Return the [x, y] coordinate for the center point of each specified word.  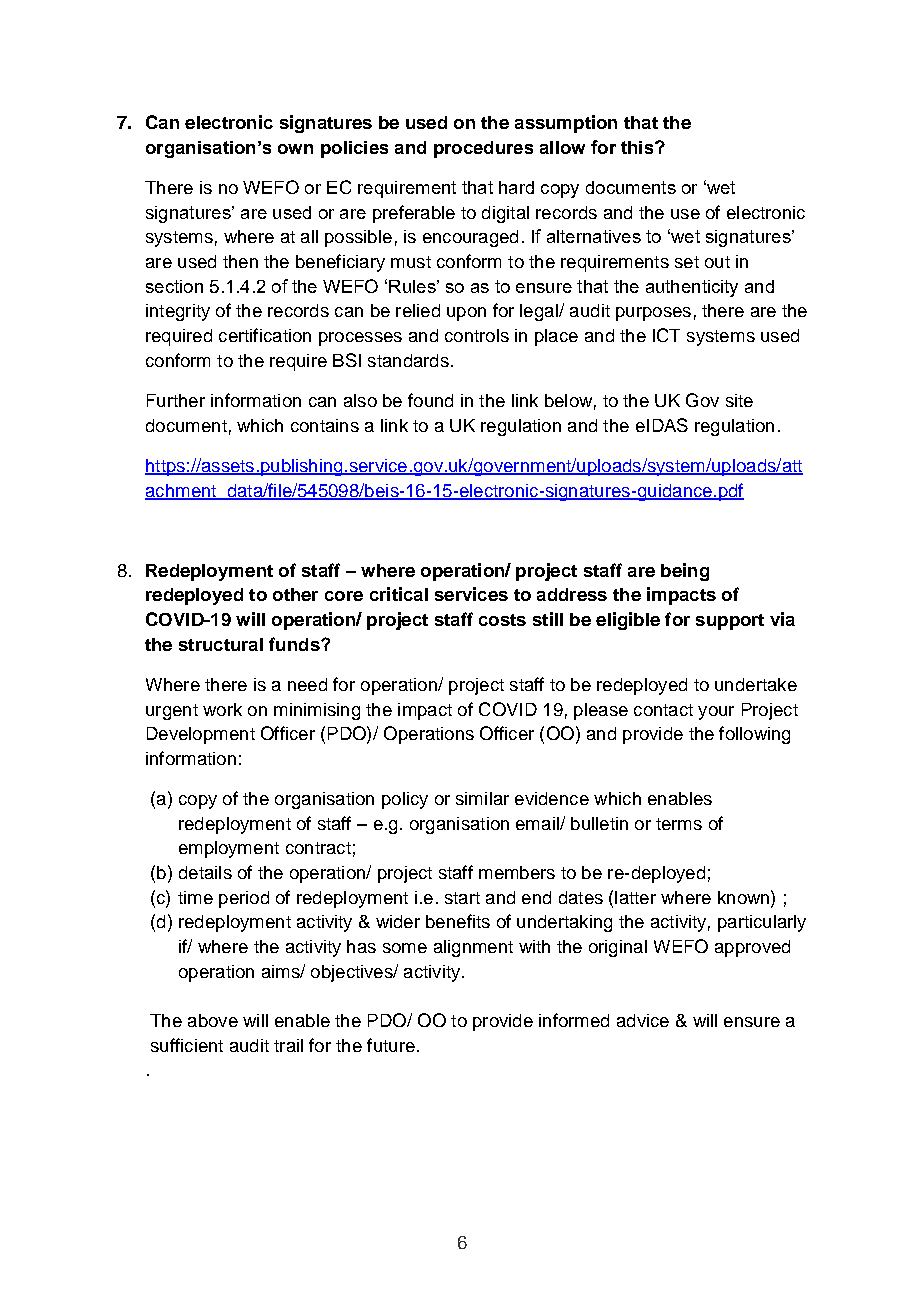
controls [477, 335]
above [213, 1020]
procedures [483, 149]
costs [502, 620]
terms [679, 824]
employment [229, 849]
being [685, 572]
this [638, 147]
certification [265, 335]
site [739, 400]
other [295, 594]
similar [482, 798]
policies [354, 149]
